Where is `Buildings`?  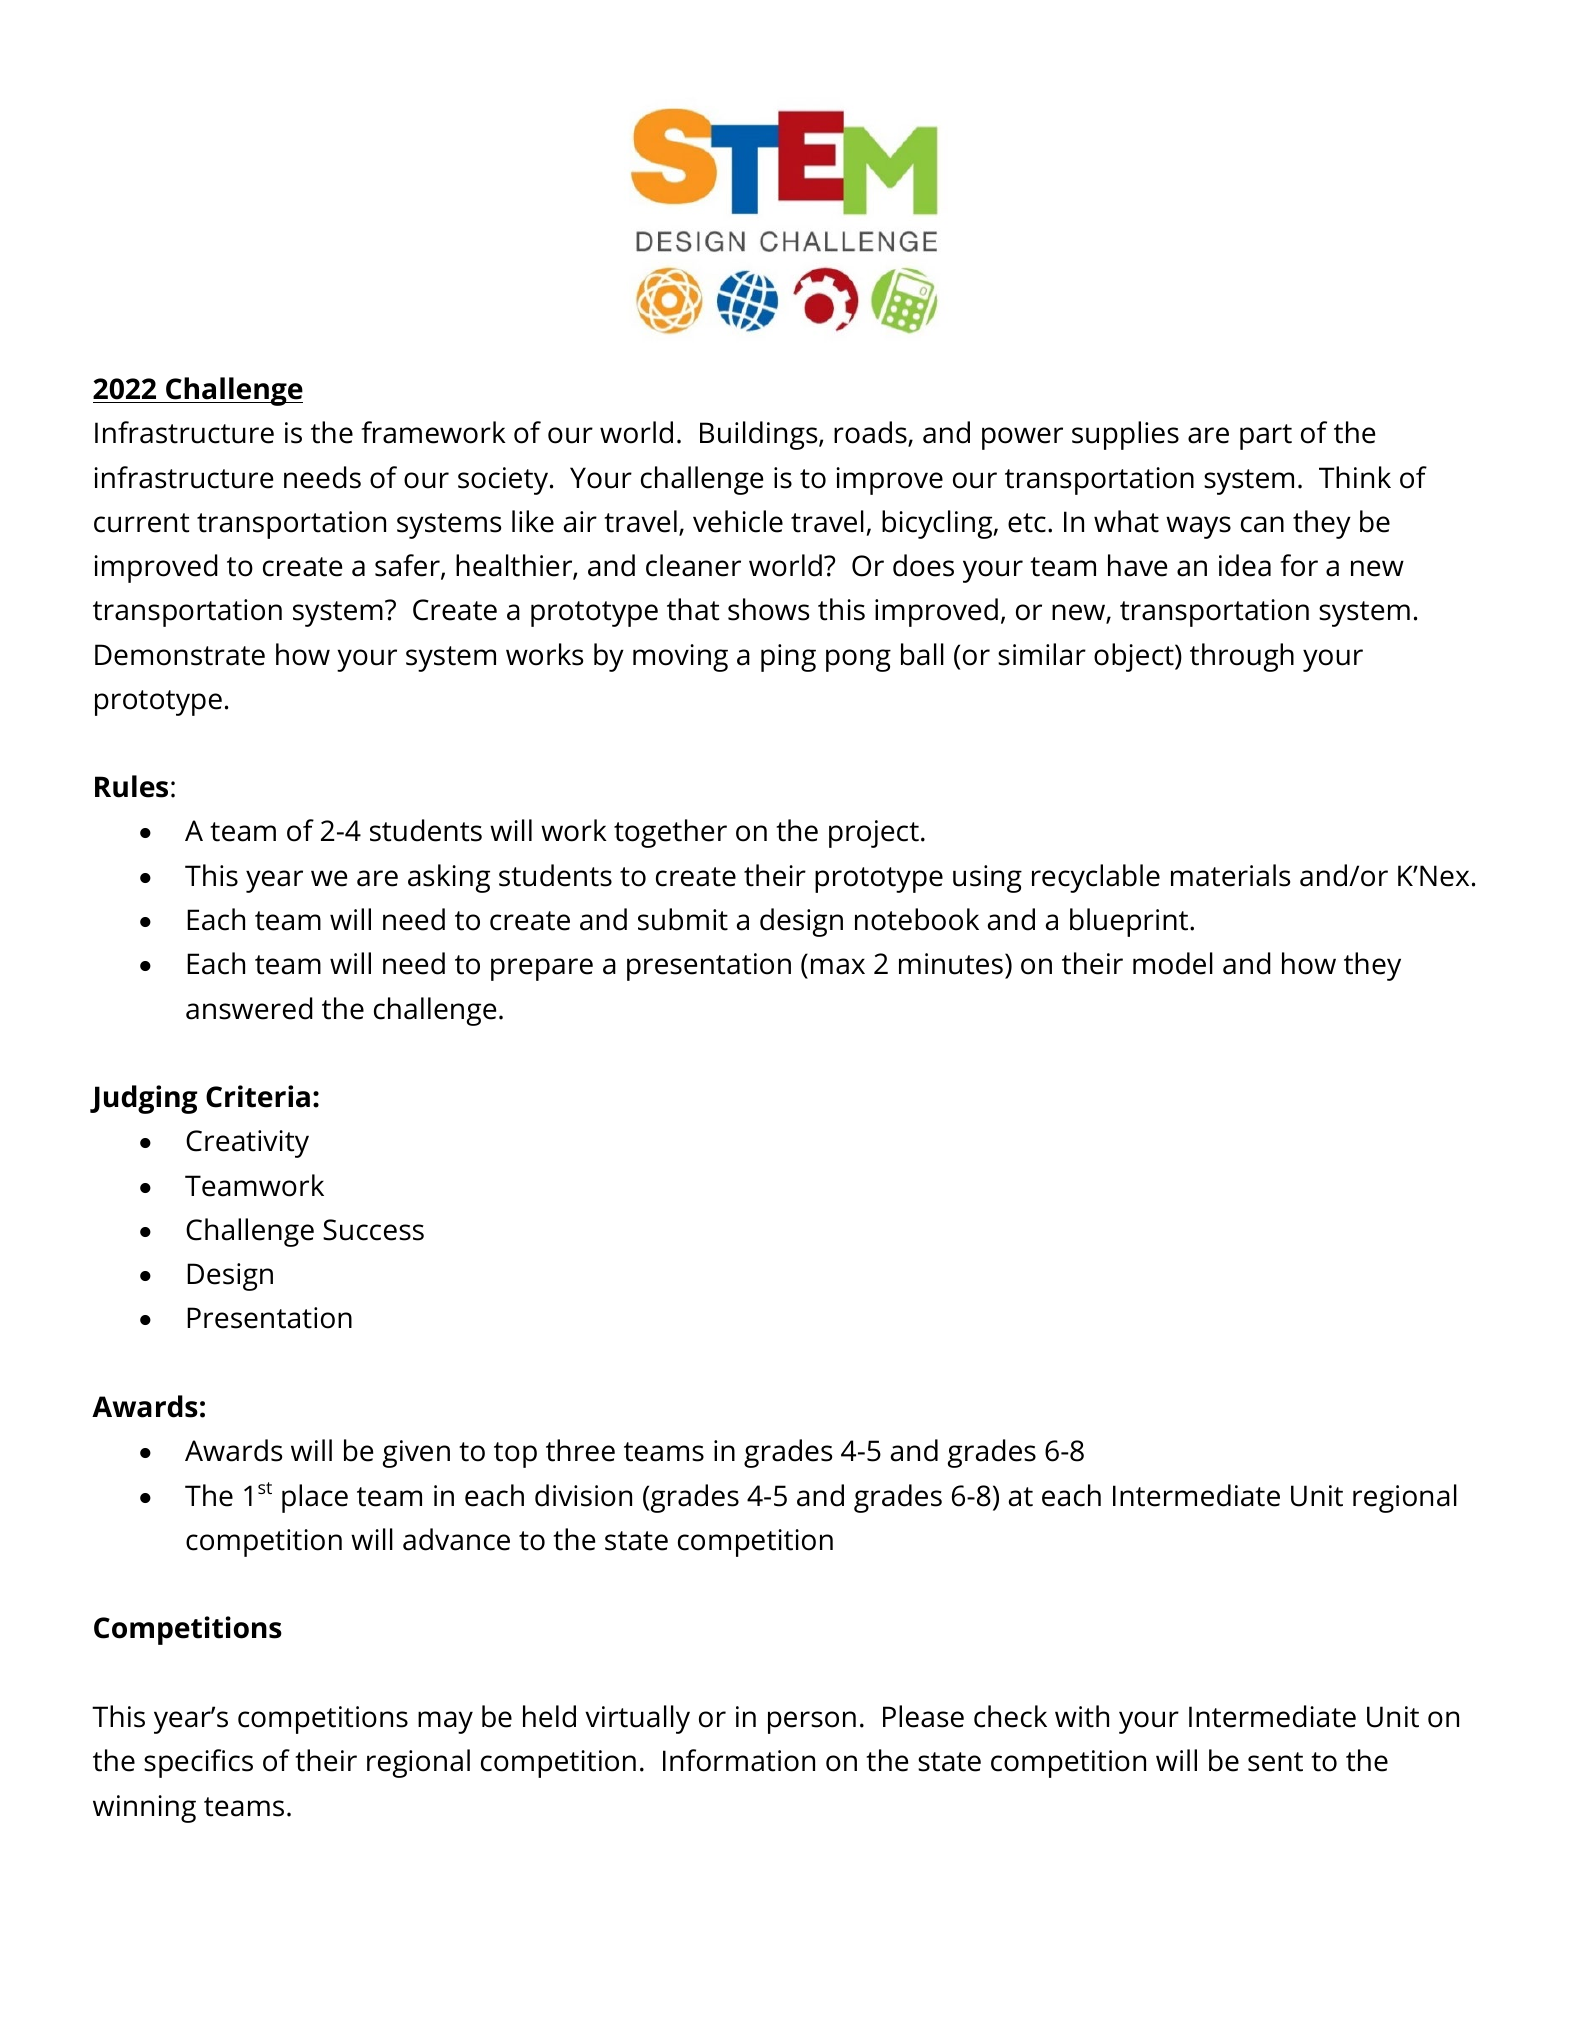
Buildings is located at coordinates (760, 435).
